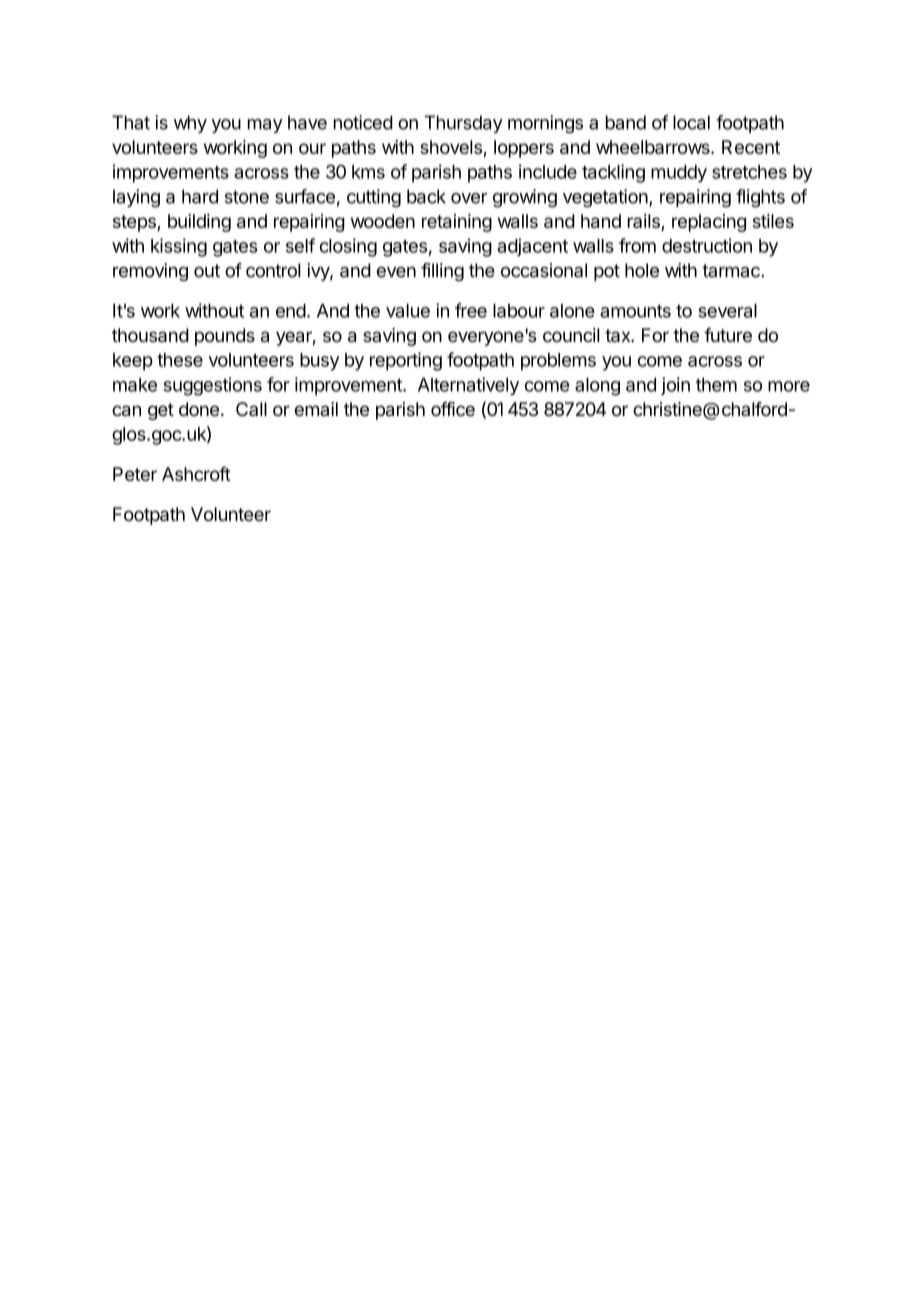 This document has height=1308, width=924. What do you see at coordinates (463, 124) in the document?
I see `Thursday` at bounding box center [463, 124].
